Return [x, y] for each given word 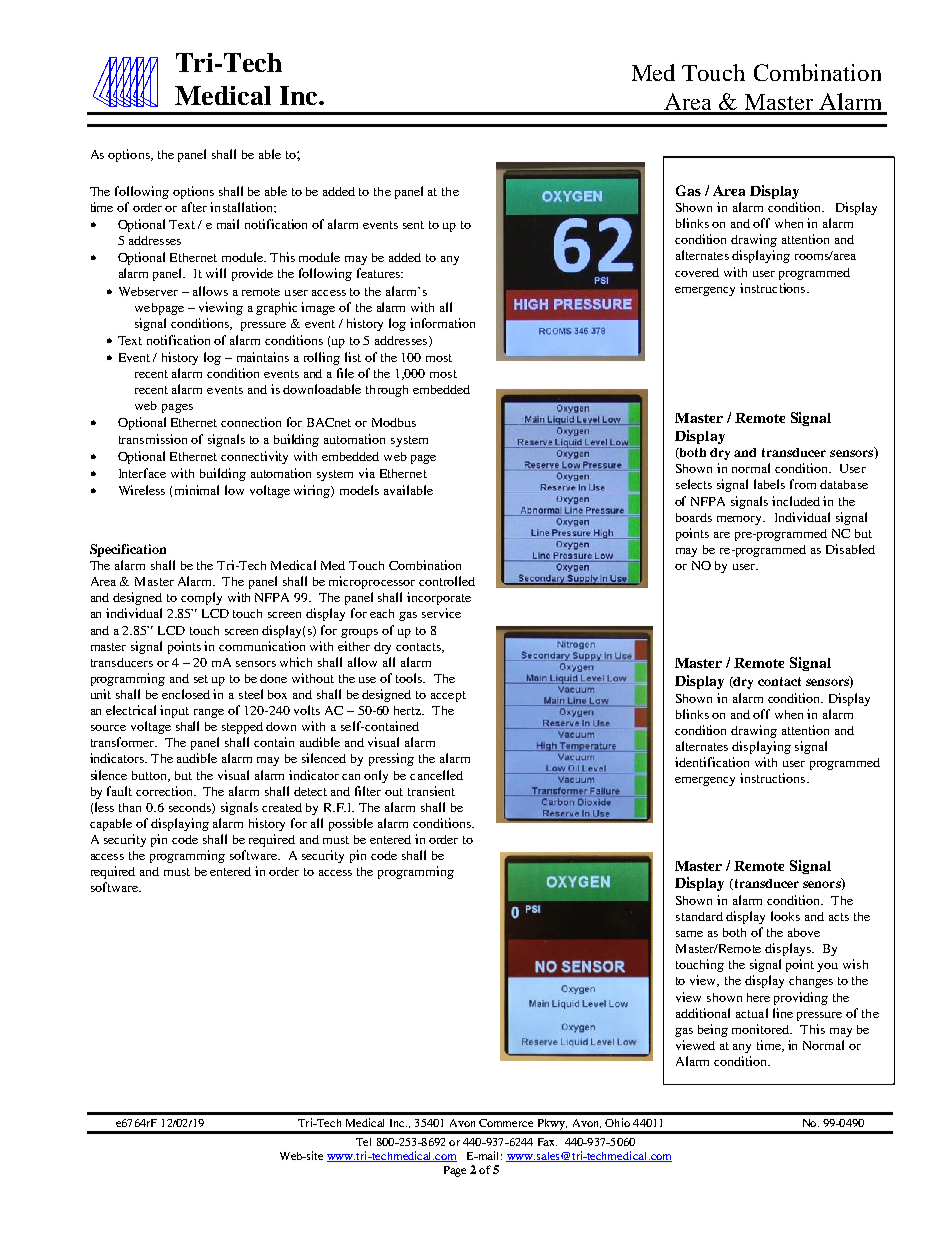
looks [785, 916]
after [194, 207]
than [130, 807]
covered [697, 272]
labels [769, 484]
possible [351, 824]
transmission [153, 439]
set [201, 679]
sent [413, 225]
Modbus [394, 422]
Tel [363, 1142]
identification [712, 762]
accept [448, 696]
